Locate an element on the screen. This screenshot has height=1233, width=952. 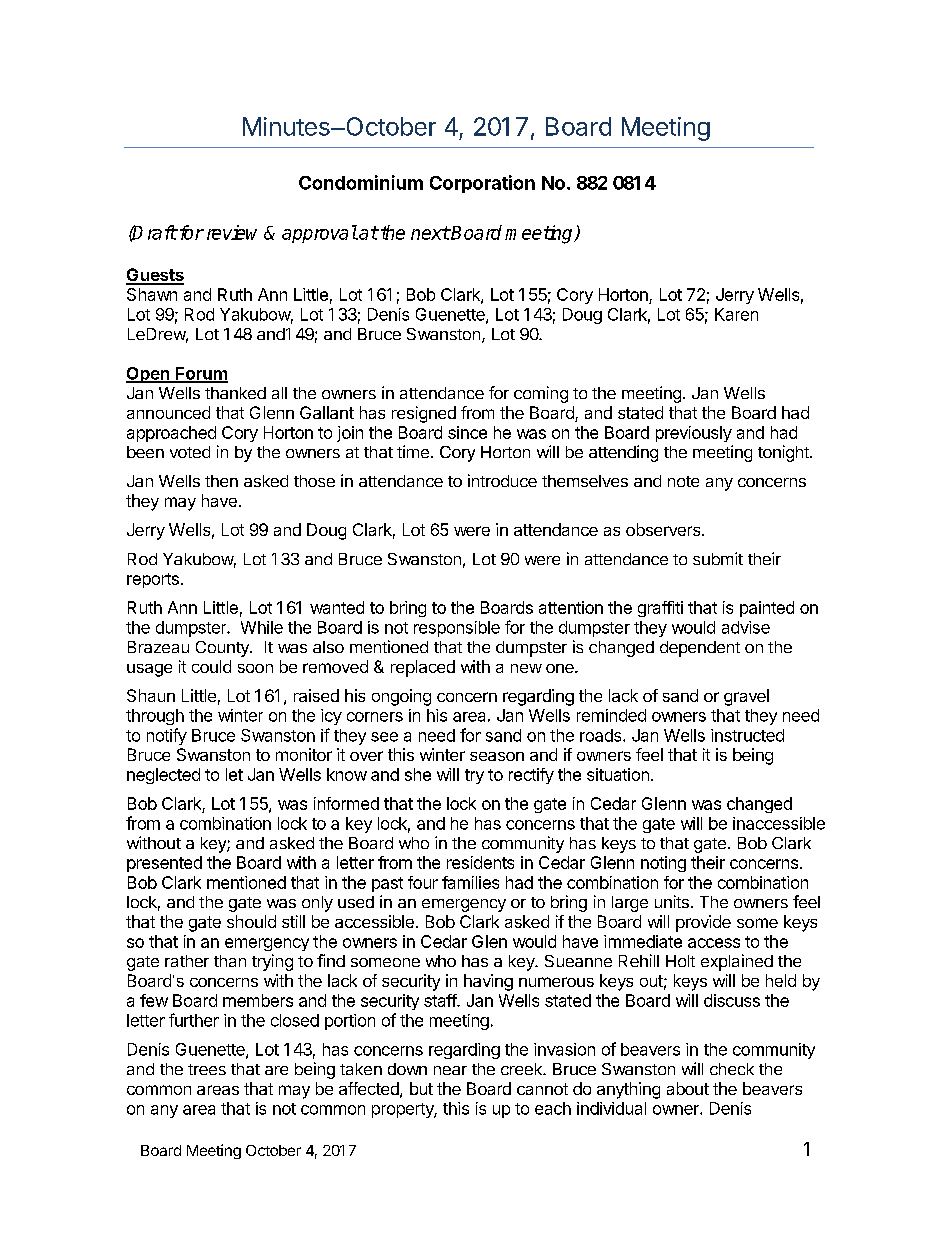
dependent is located at coordinates (700, 649).
